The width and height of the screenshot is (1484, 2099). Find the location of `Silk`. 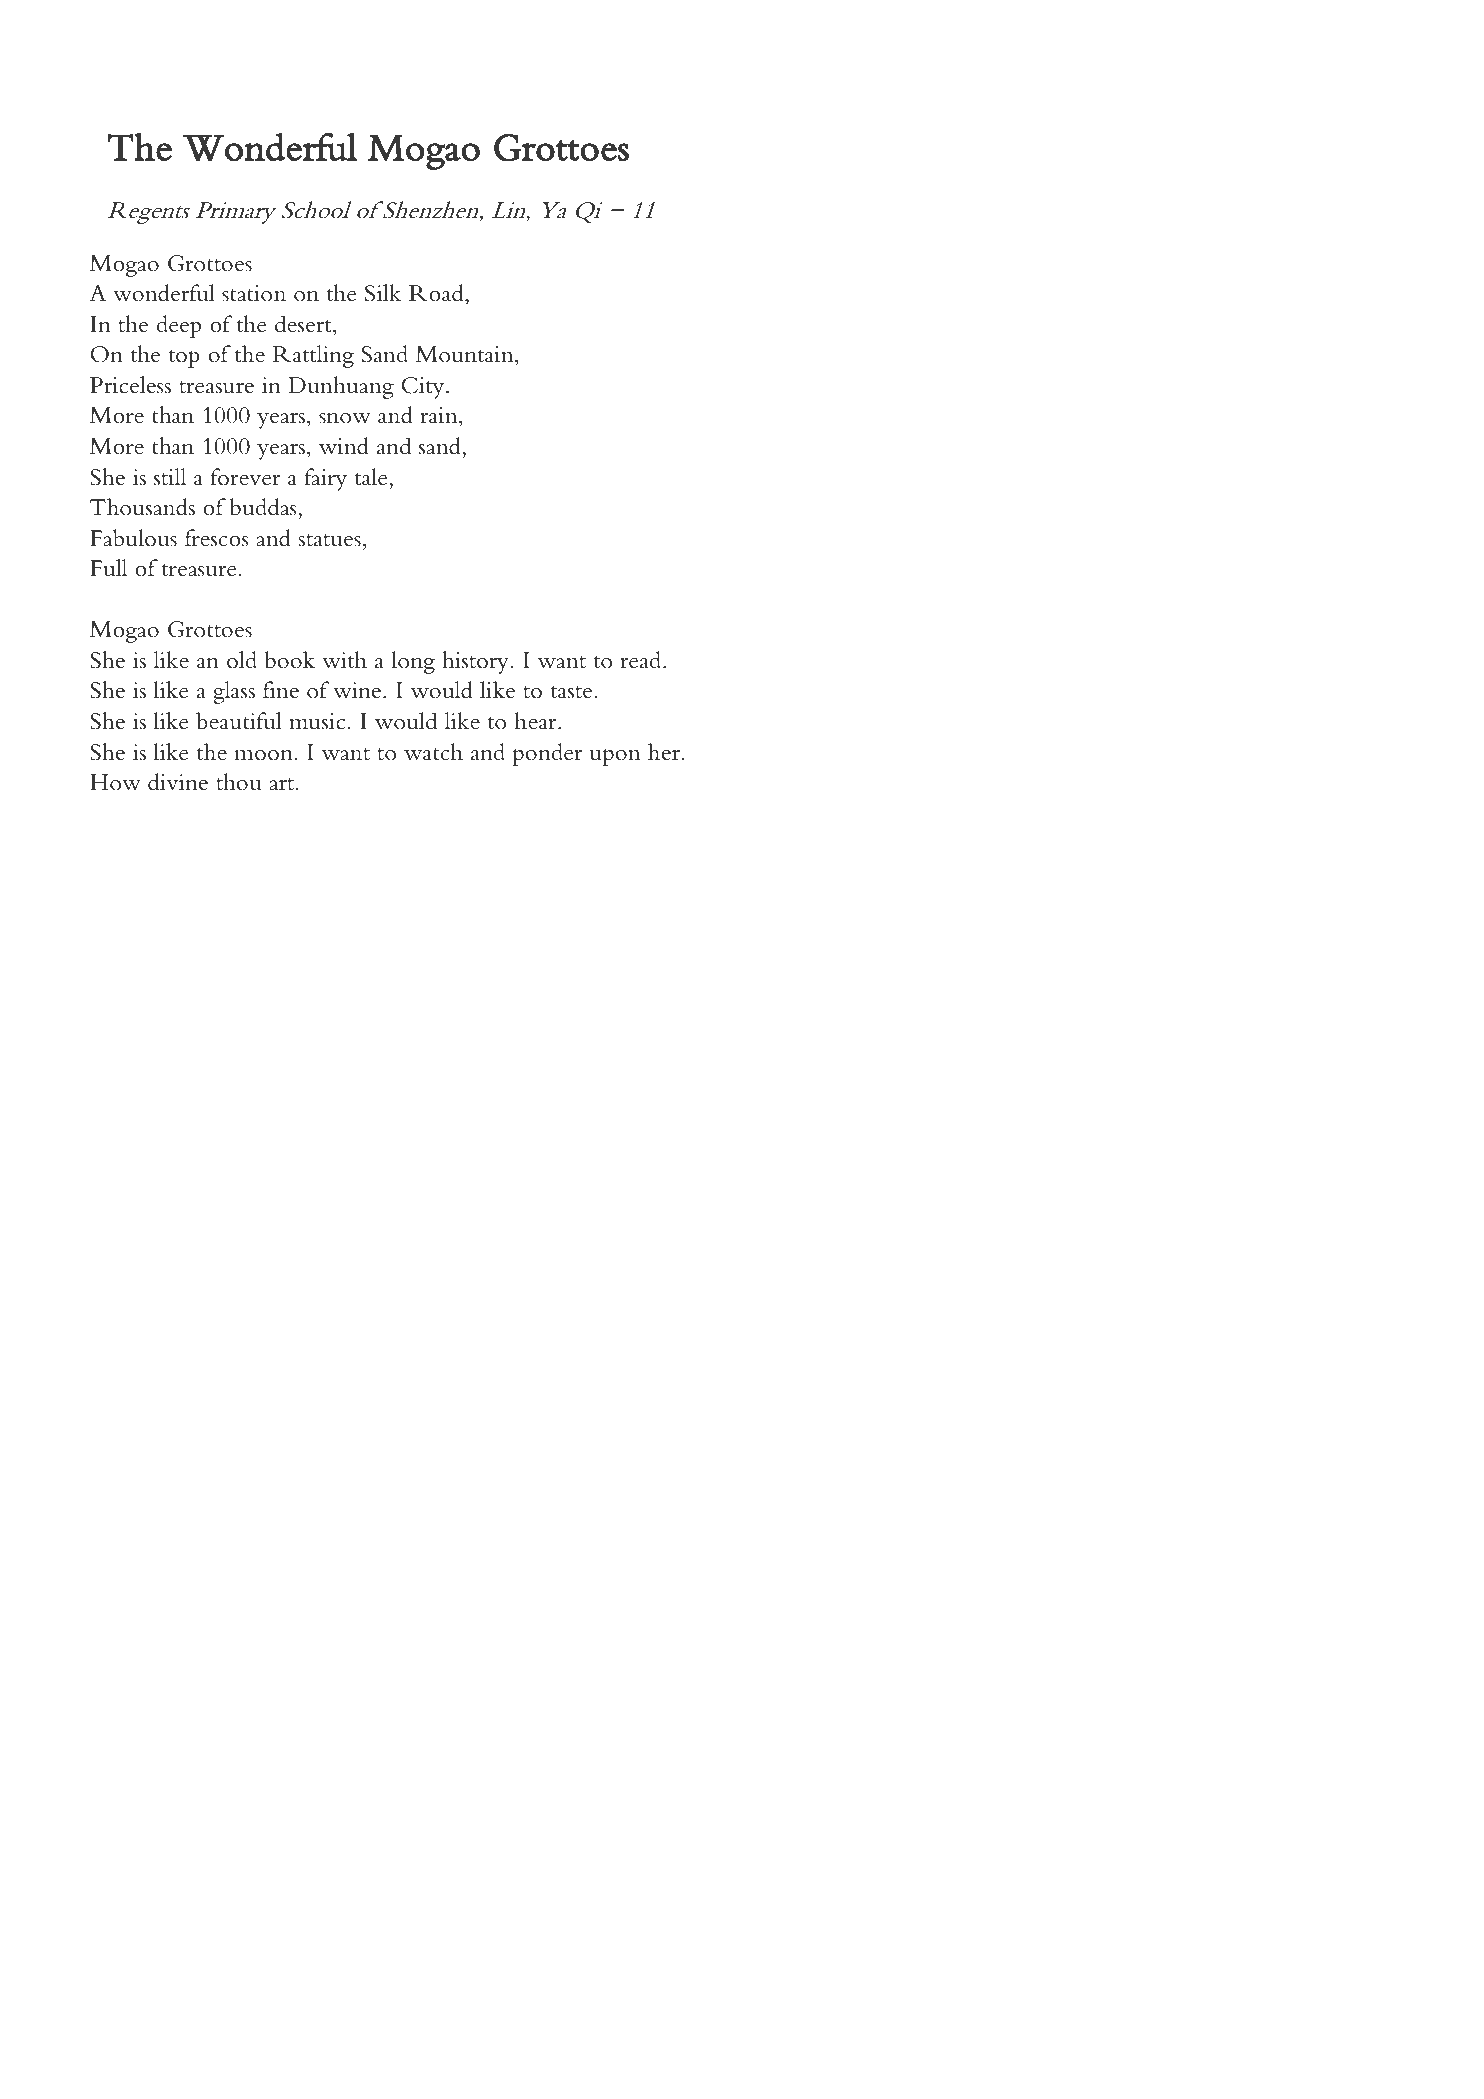

Silk is located at coordinates (383, 293).
